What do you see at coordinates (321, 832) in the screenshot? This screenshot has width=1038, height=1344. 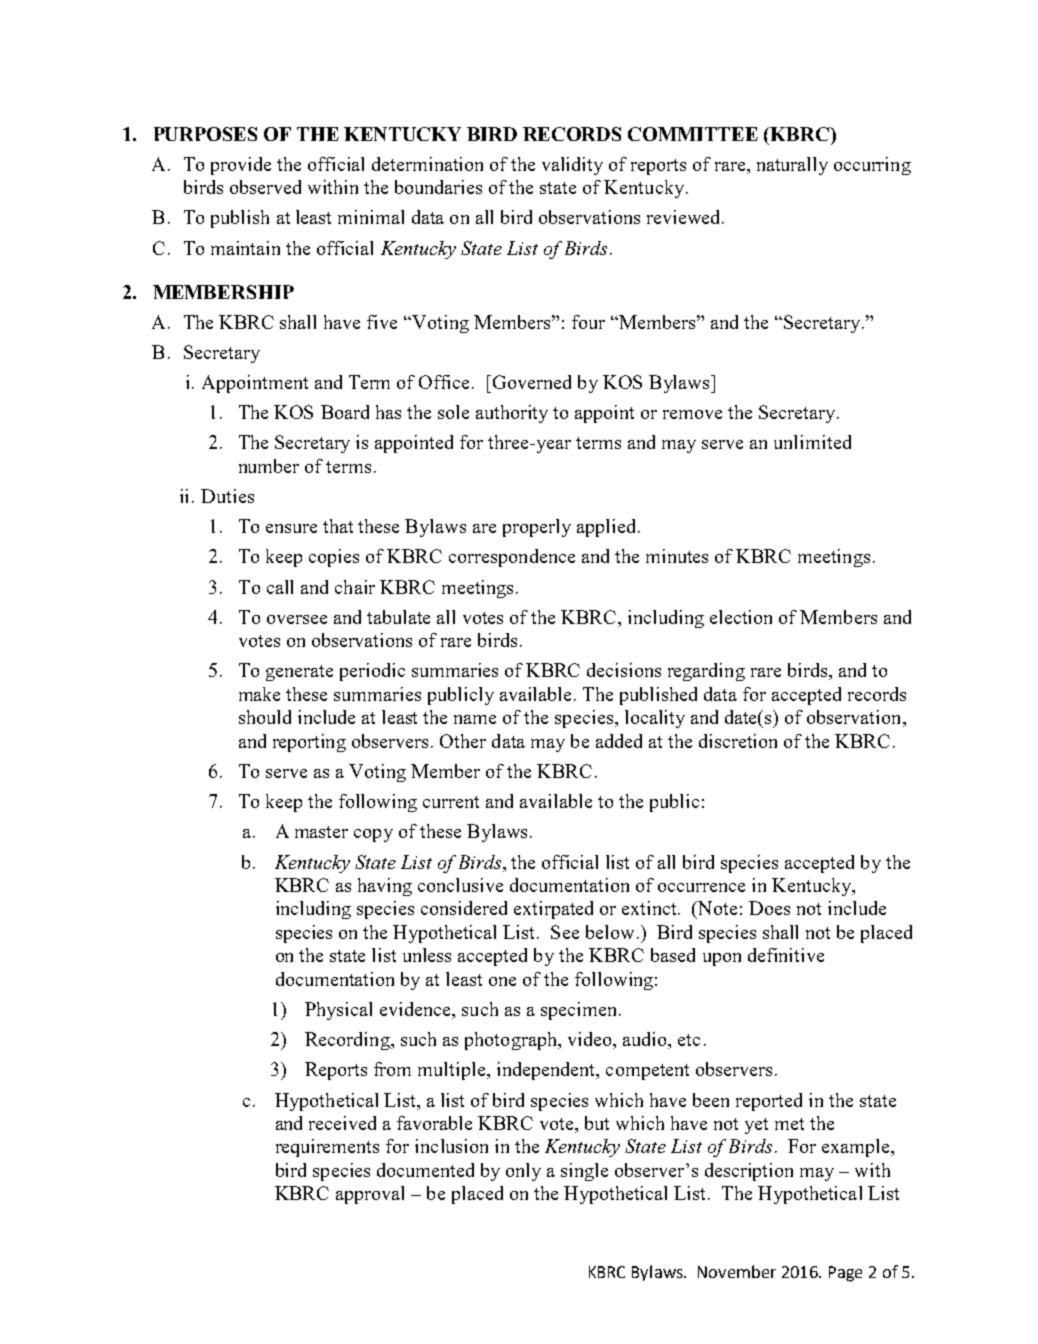 I see `master` at bounding box center [321, 832].
